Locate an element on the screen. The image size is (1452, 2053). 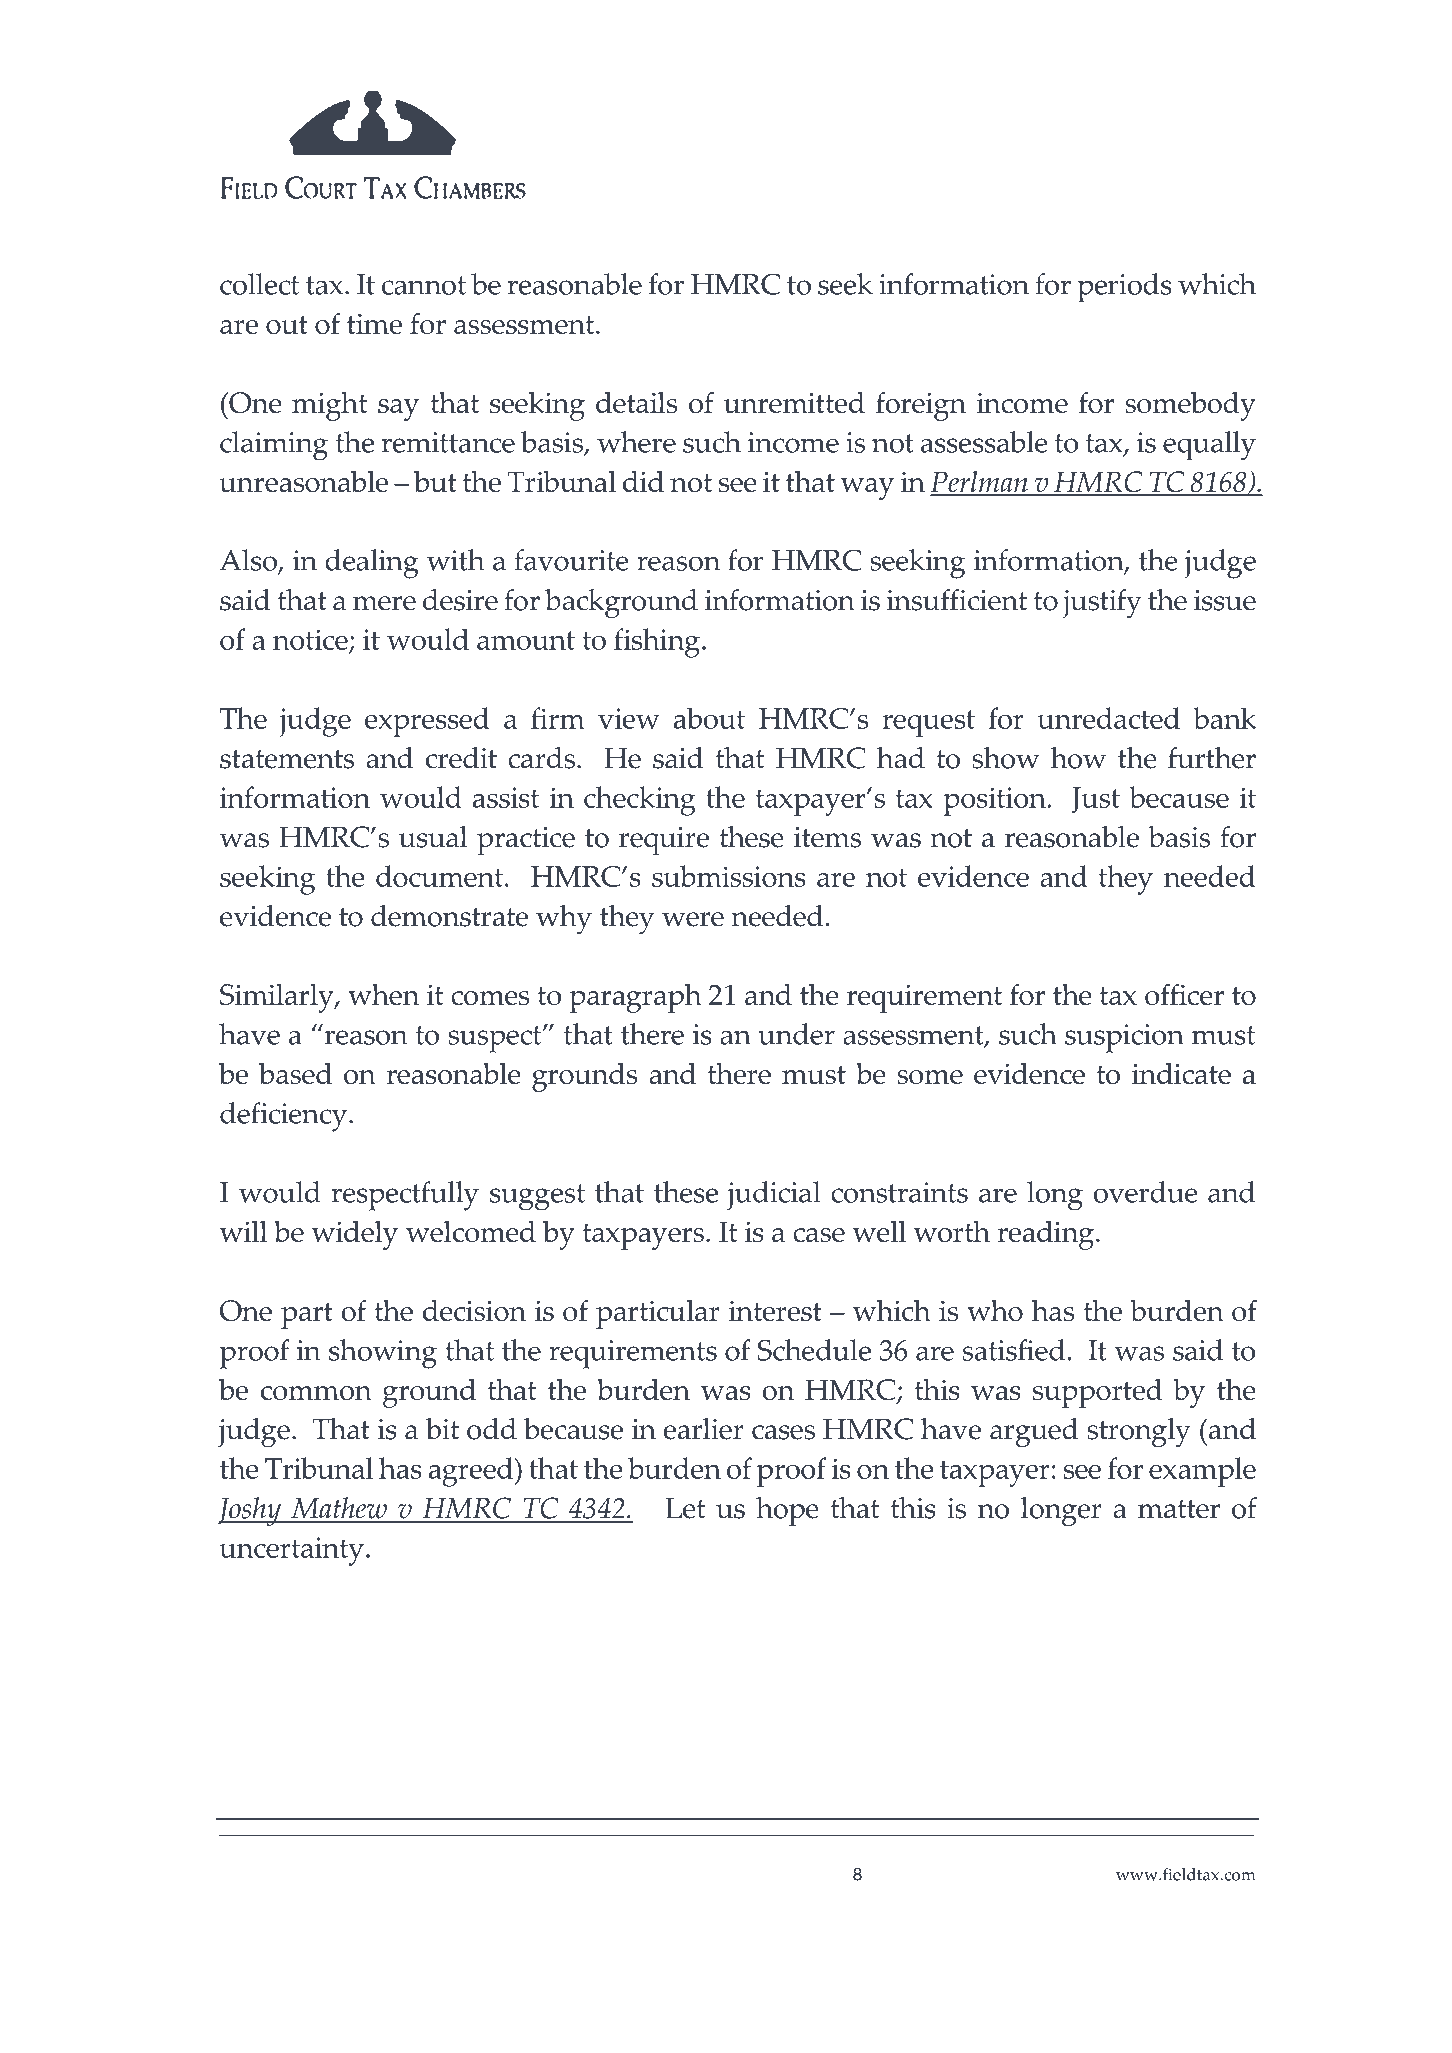
when is located at coordinates (383, 994).
